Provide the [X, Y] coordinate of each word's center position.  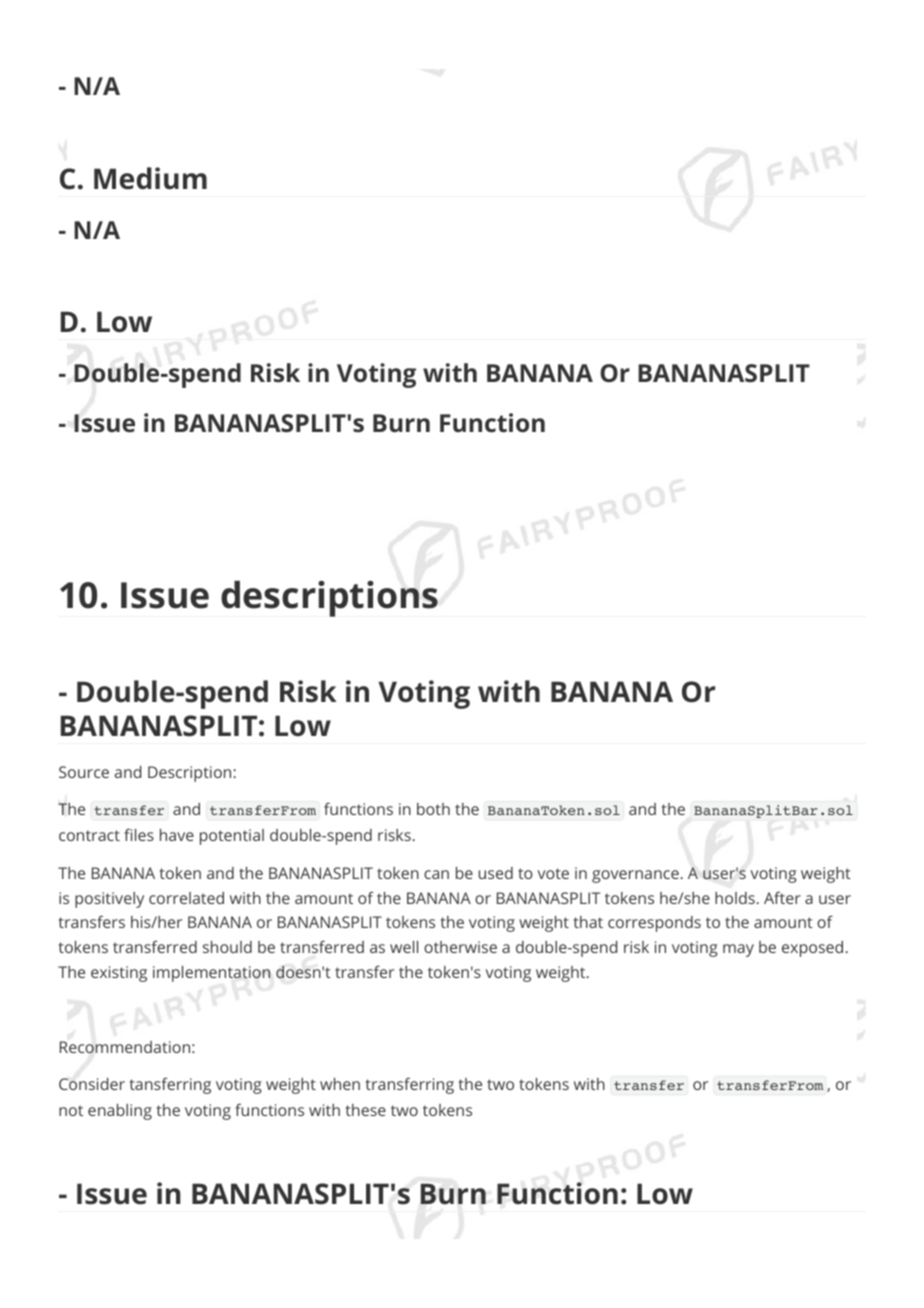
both [433, 809]
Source [84, 772]
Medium [150, 178]
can [436, 874]
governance [635, 876]
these [366, 1110]
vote [553, 873]
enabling [120, 1112]
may [738, 950]
